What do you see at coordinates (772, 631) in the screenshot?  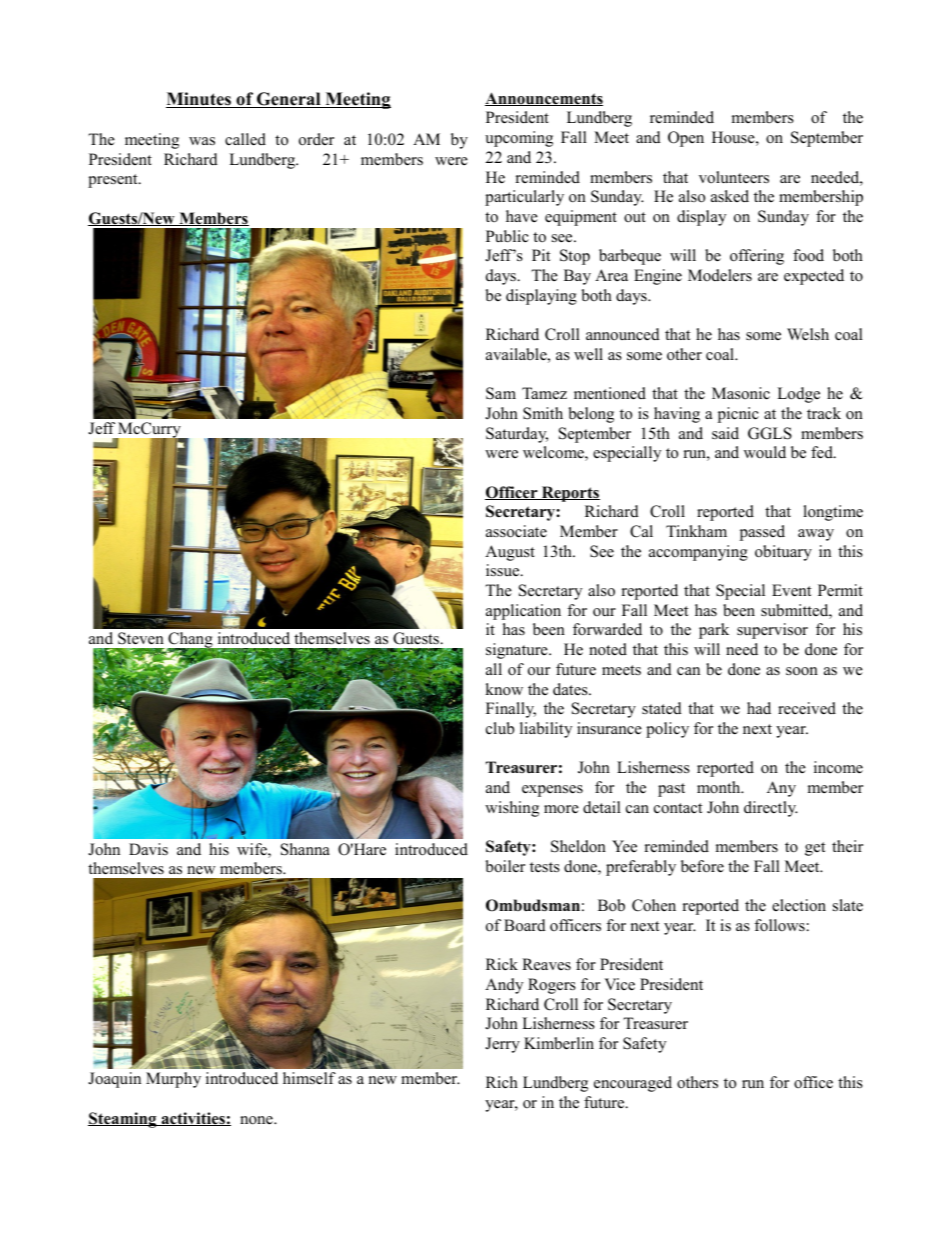 I see `supervisor` at bounding box center [772, 631].
